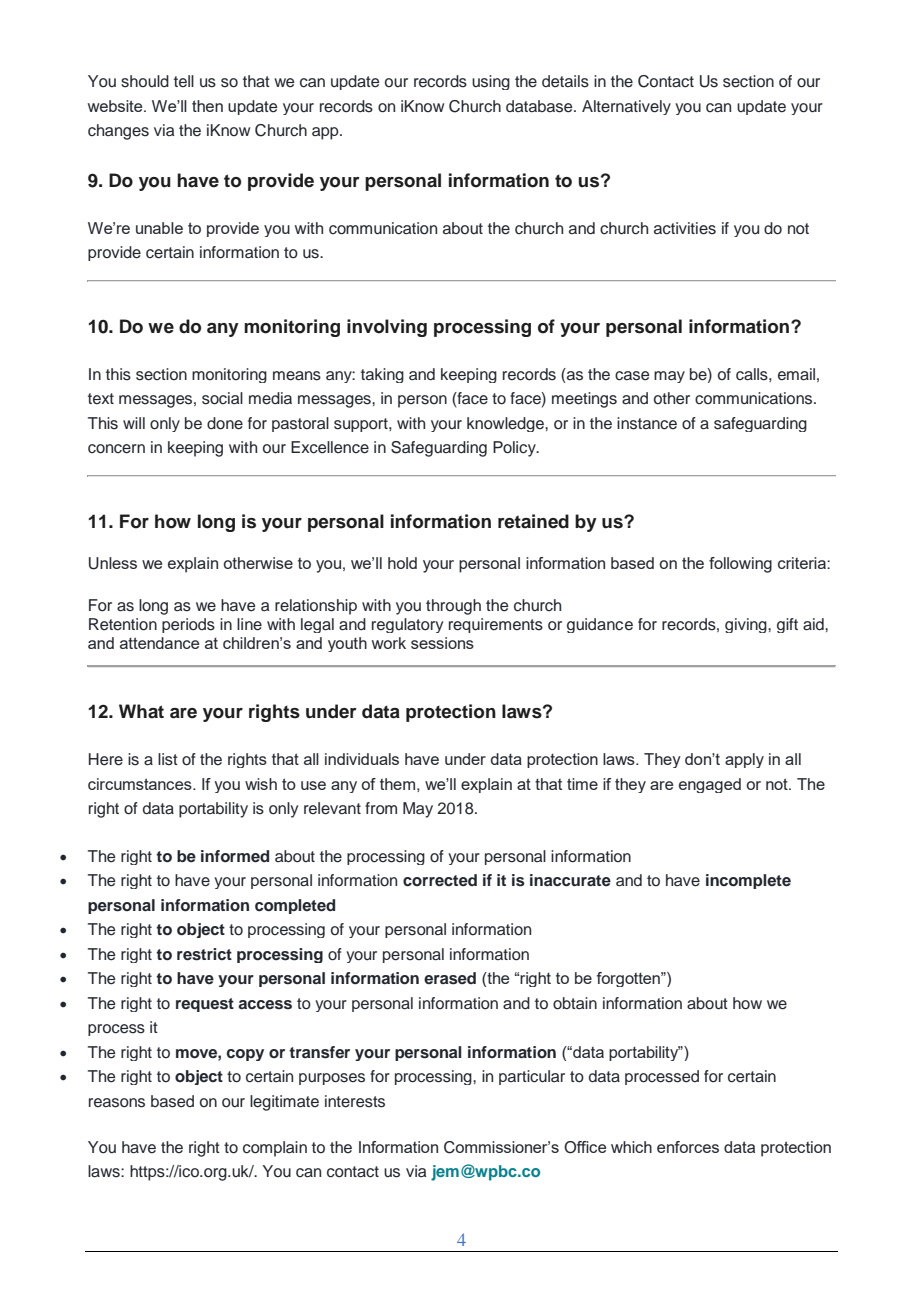  I want to click on incomplete, so click(748, 881).
